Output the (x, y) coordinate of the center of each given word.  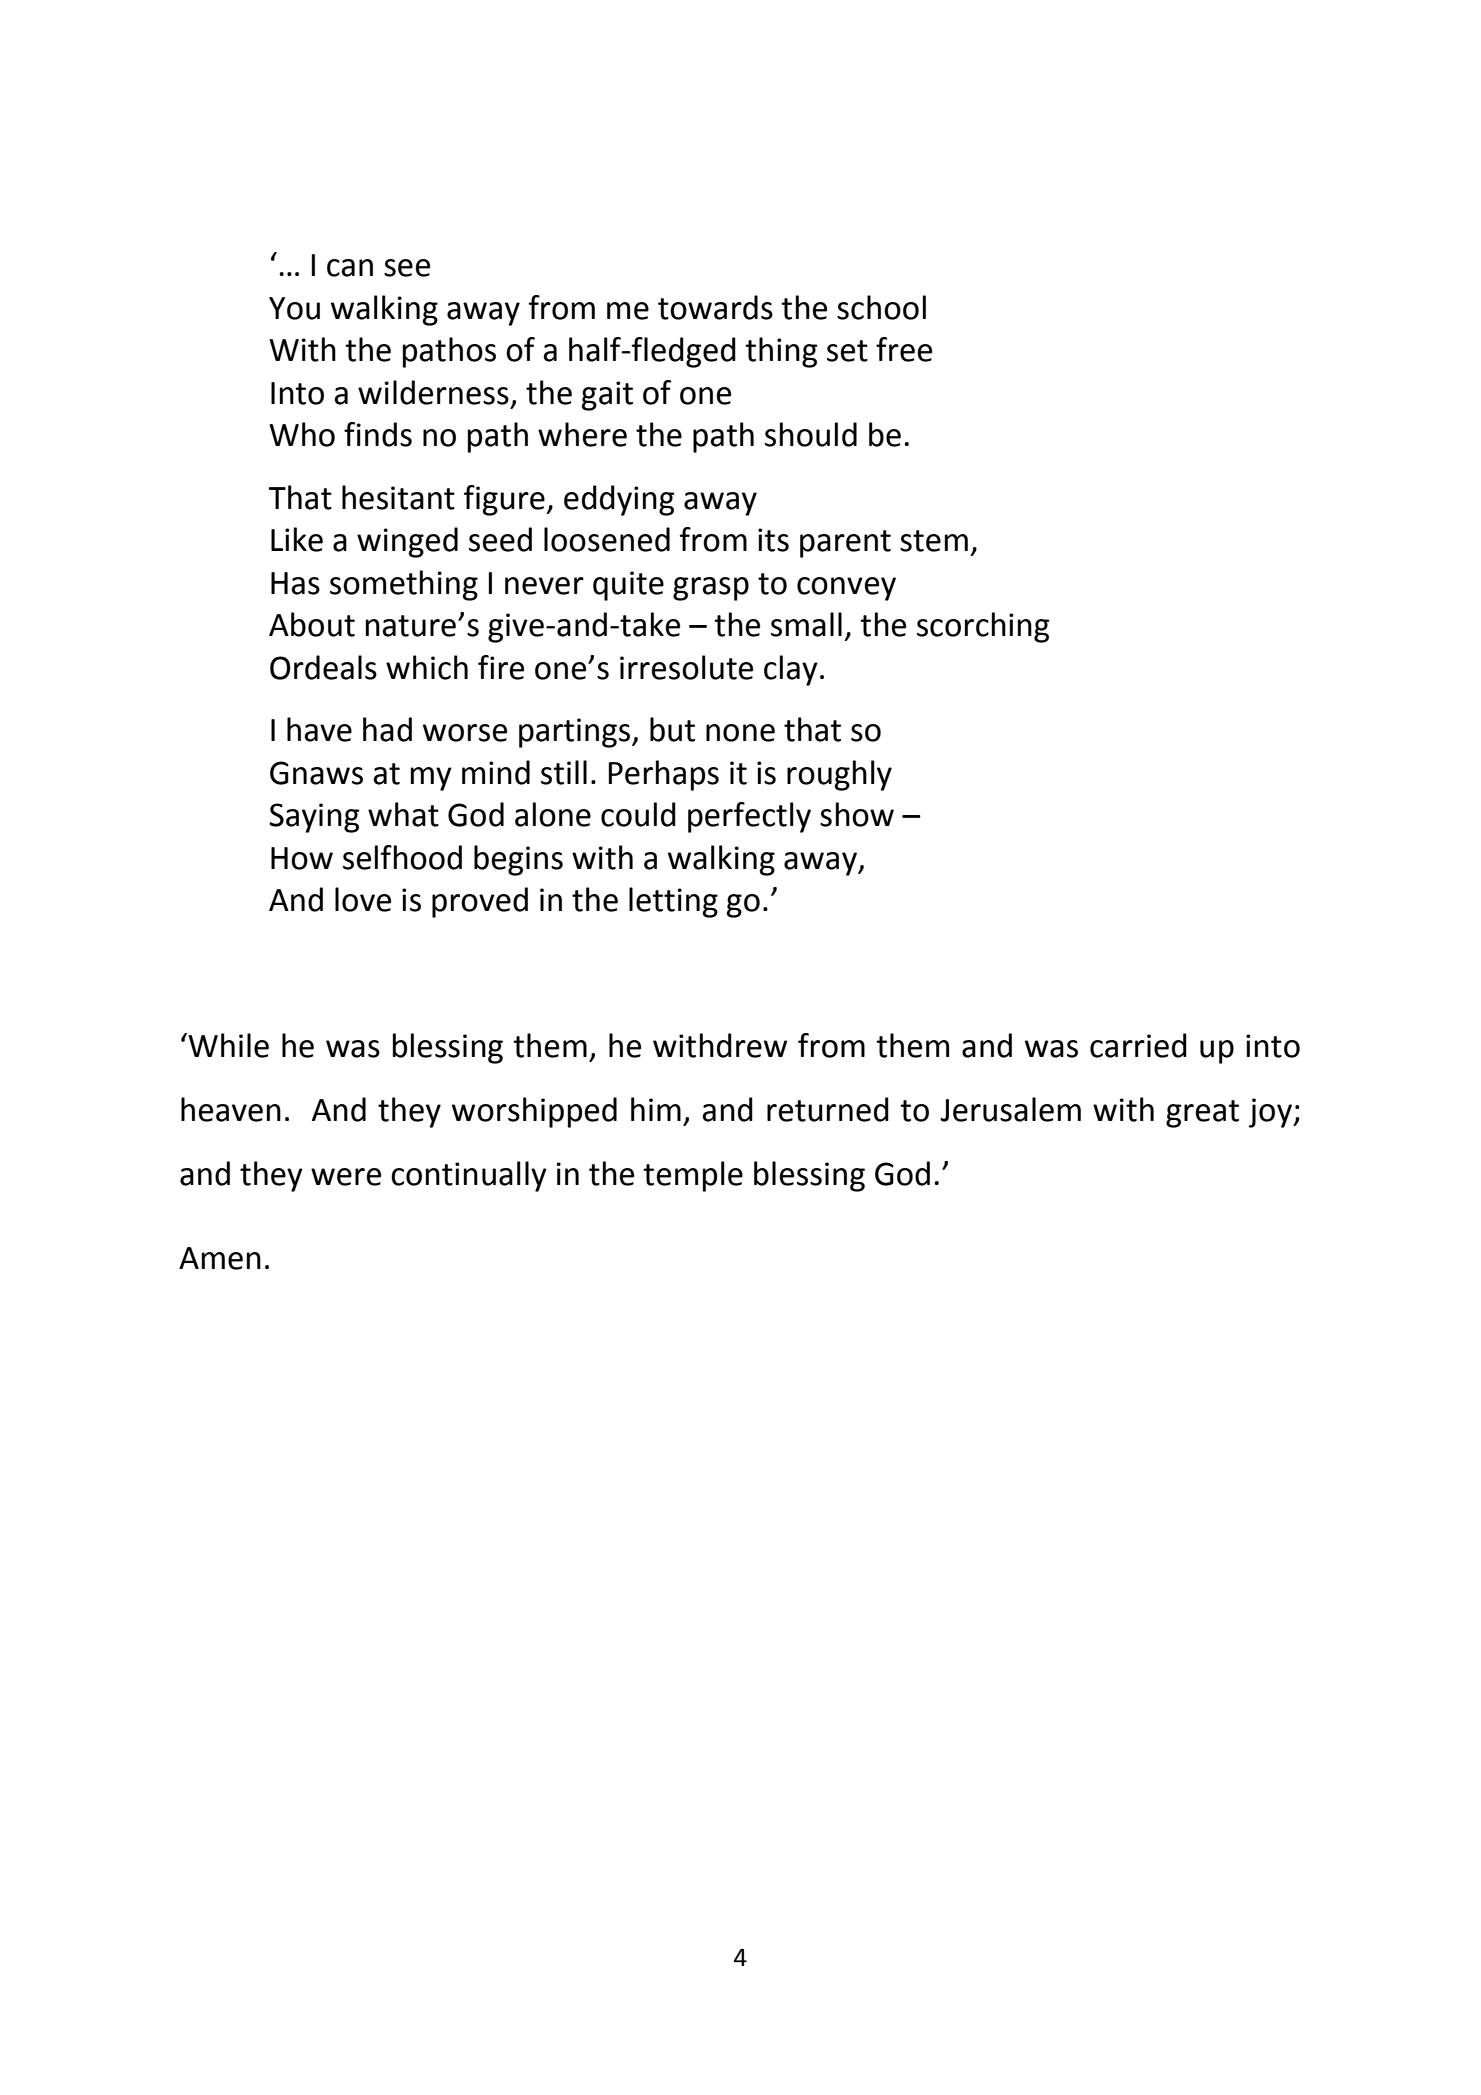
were (346, 1177)
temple (693, 1176)
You (294, 308)
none (740, 733)
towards (715, 307)
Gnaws (316, 773)
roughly (839, 775)
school (881, 307)
